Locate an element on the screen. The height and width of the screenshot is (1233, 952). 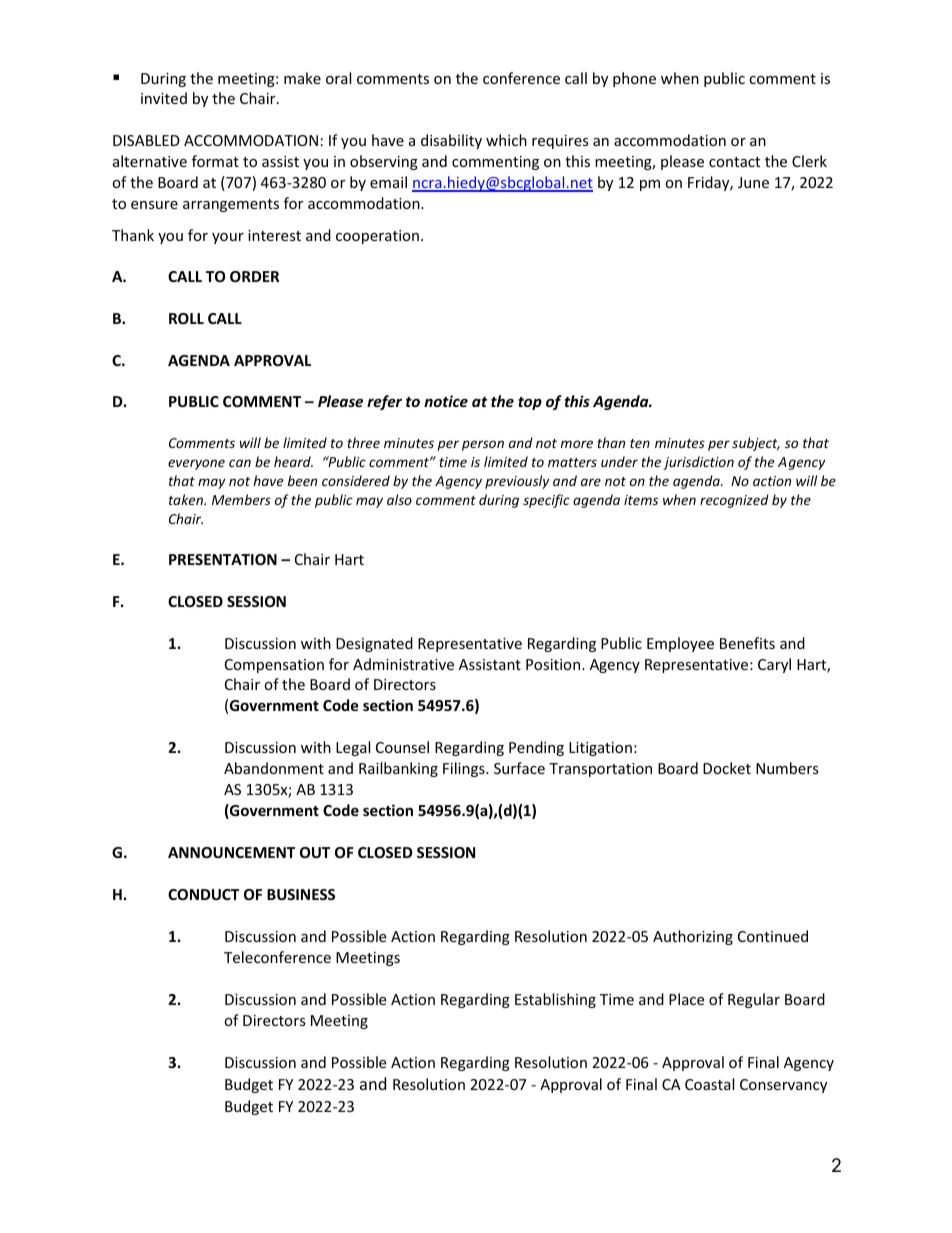
PRESENTATION is located at coordinates (223, 559).
